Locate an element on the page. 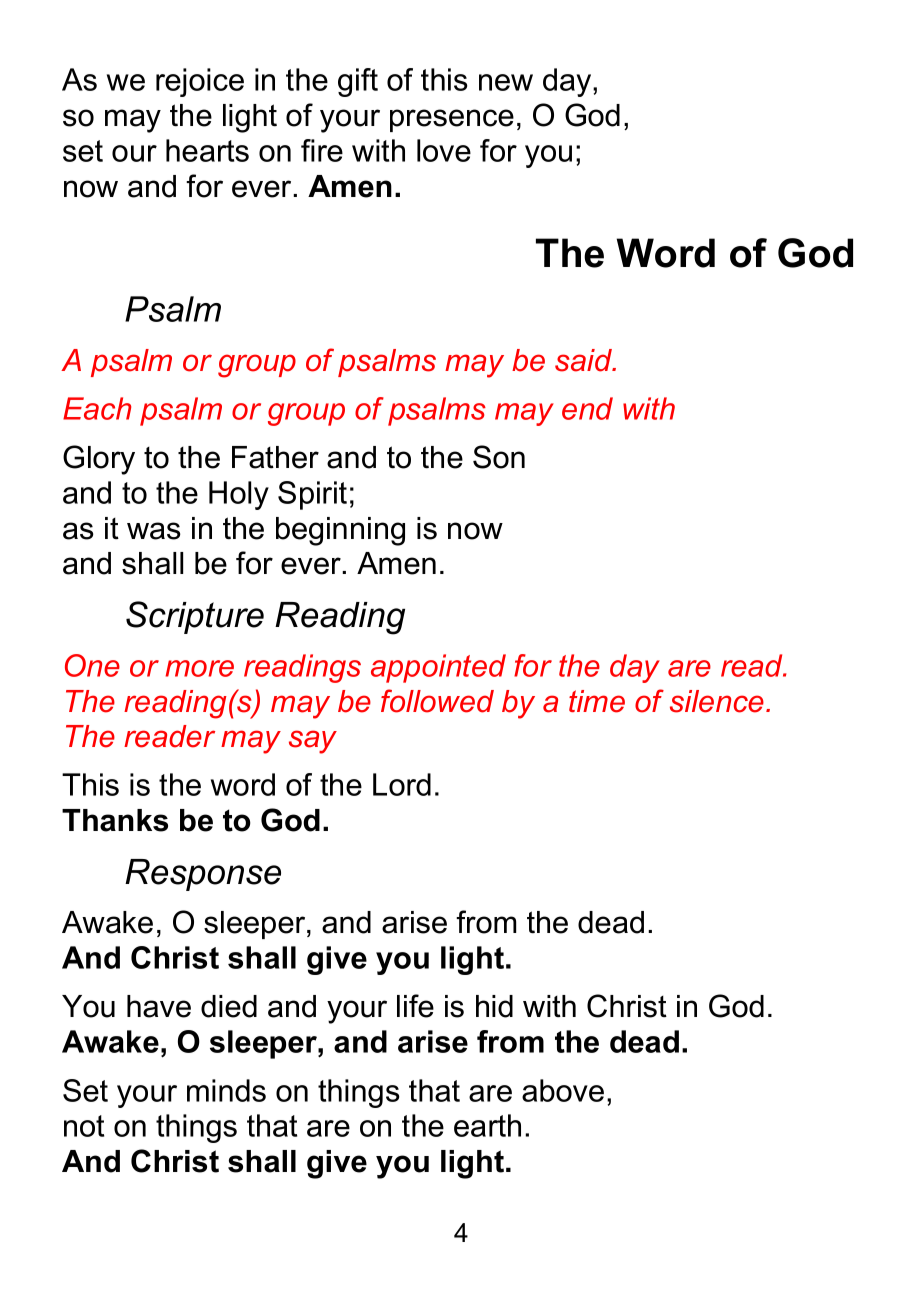 The width and height of the page is (924, 1308). appointed is located at coordinates (438, 668).
